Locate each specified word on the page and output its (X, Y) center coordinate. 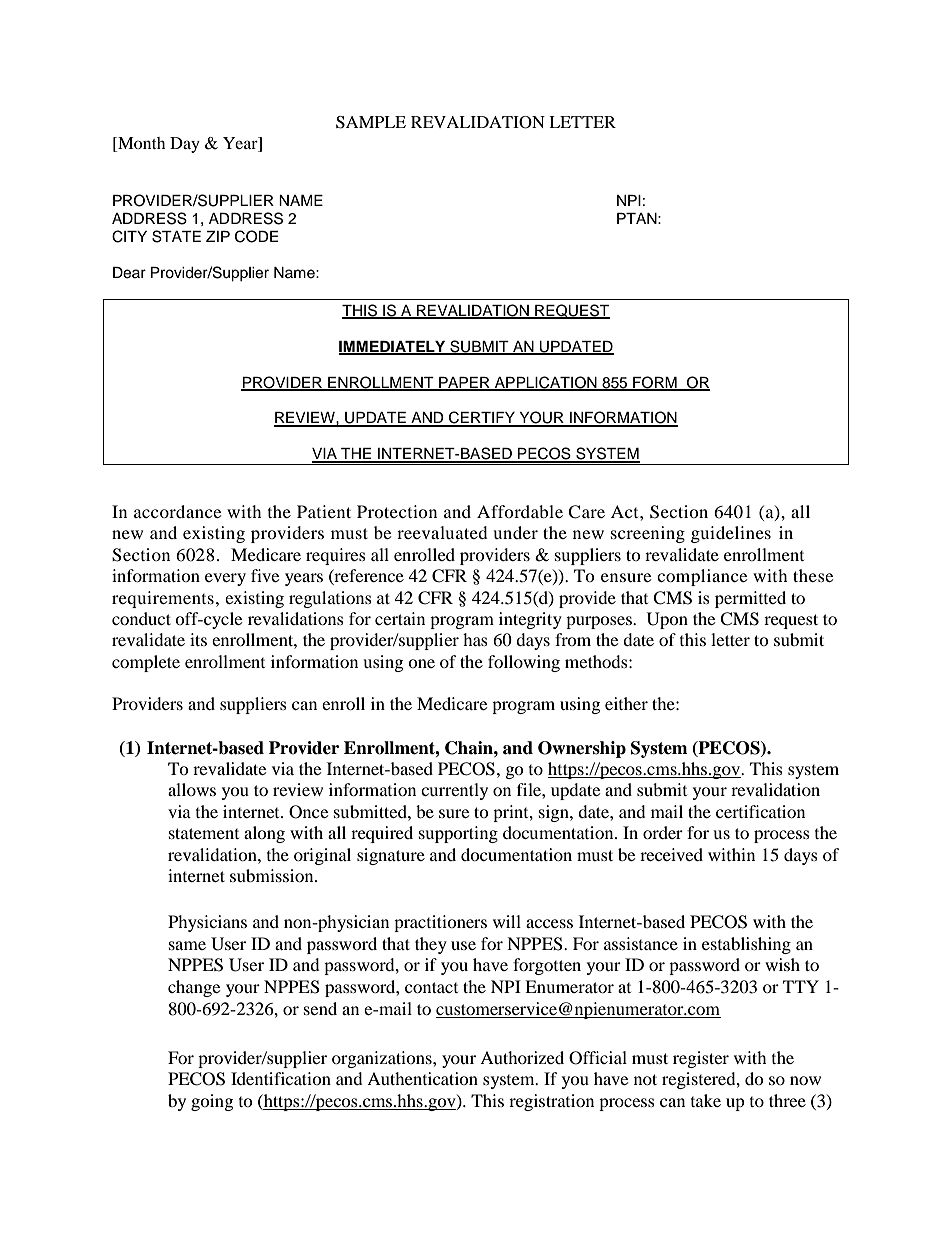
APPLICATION (546, 383)
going (212, 1102)
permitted (750, 599)
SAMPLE (371, 122)
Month (140, 144)
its (198, 639)
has (475, 639)
